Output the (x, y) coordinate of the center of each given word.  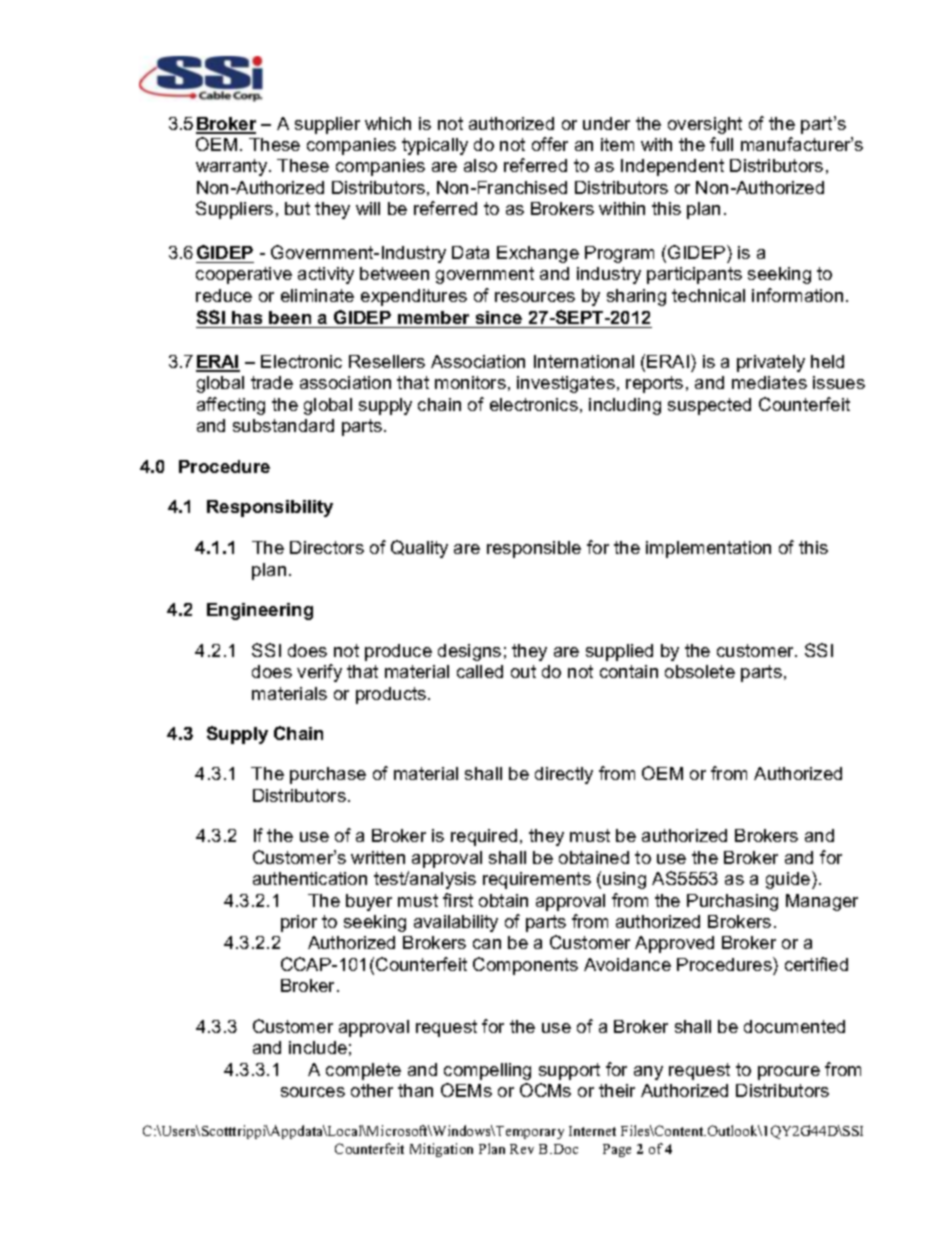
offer (550, 144)
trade (272, 382)
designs (469, 652)
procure (789, 1073)
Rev (522, 1149)
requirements (537, 880)
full (721, 144)
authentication (310, 878)
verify (319, 673)
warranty (233, 167)
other (372, 1090)
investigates (566, 384)
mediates (769, 382)
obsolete (700, 671)
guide (789, 880)
